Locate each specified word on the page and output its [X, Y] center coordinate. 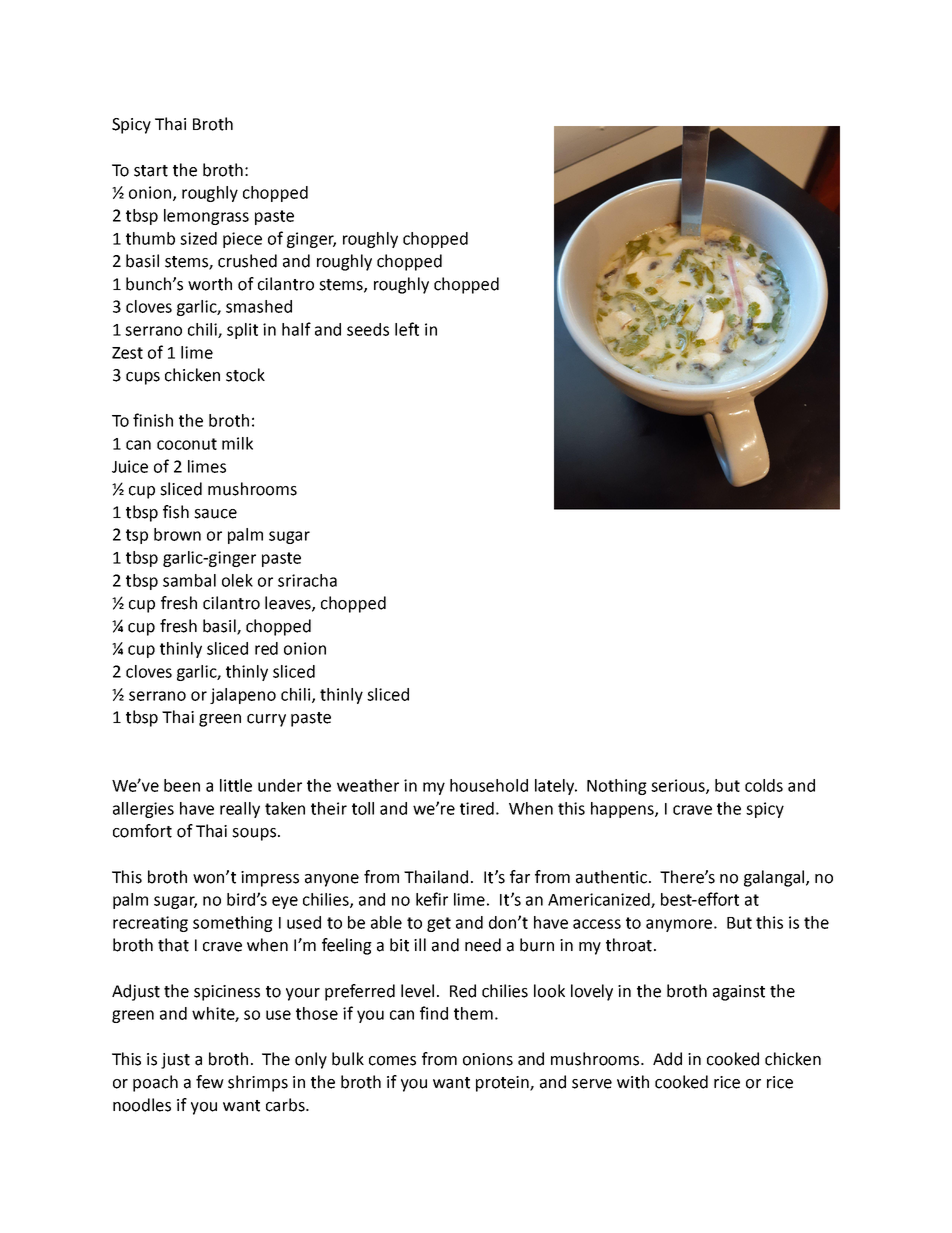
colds [764, 785]
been [182, 785]
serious [679, 786]
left [407, 329]
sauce [215, 514]
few [210, 1082]
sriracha [307, 580]
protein [503, 1084]
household [489, 785]
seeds [368, 329]
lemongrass [206, 217]
